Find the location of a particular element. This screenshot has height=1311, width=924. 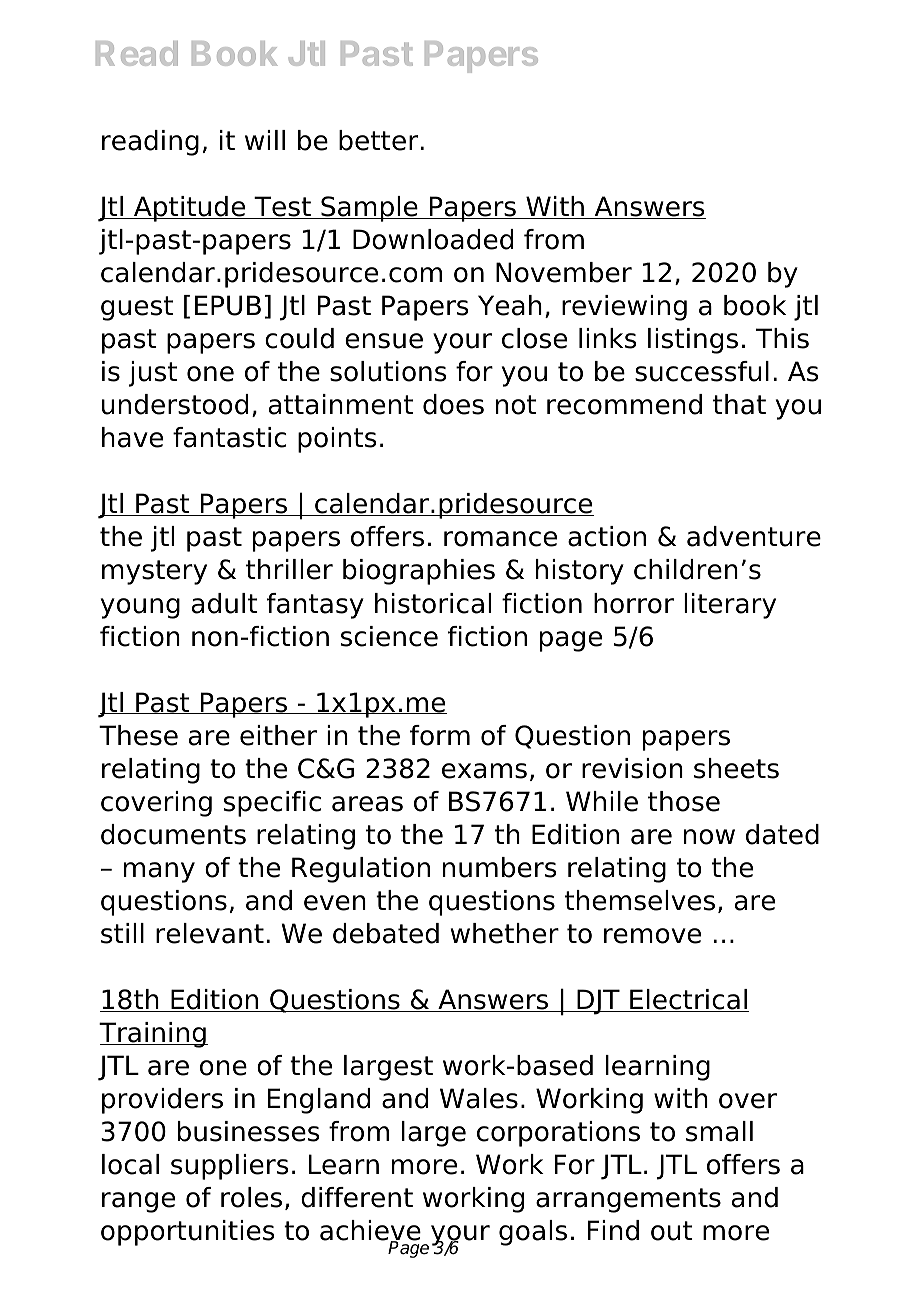

Downloaded is located at coordinates (433, 239).
